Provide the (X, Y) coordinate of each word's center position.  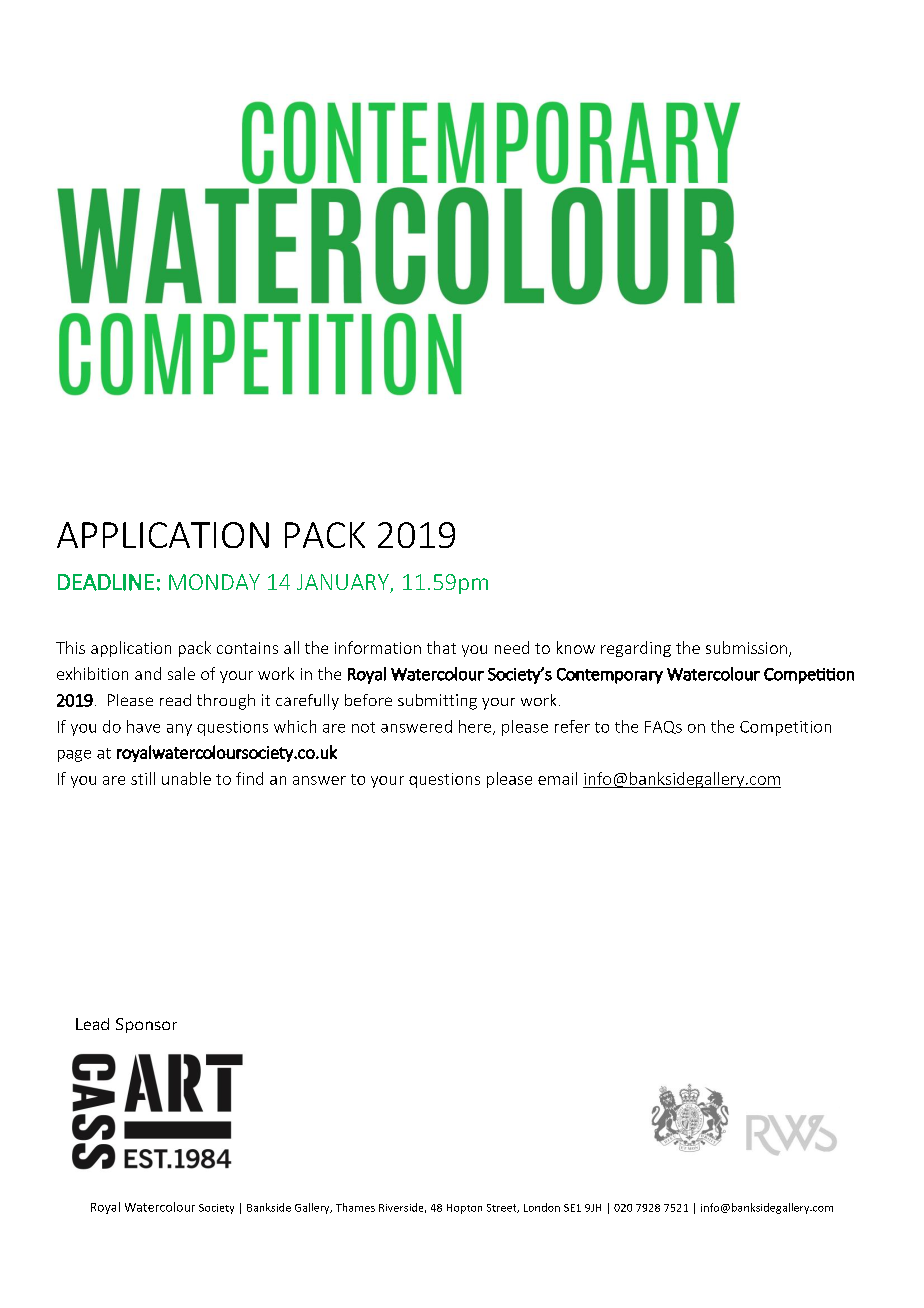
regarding (636, 649)
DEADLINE (106, 582)
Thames (355, 1207)
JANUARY (344, 583)
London (542, 1207)
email (557, 778)
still (143, 778)
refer (572, 726)
